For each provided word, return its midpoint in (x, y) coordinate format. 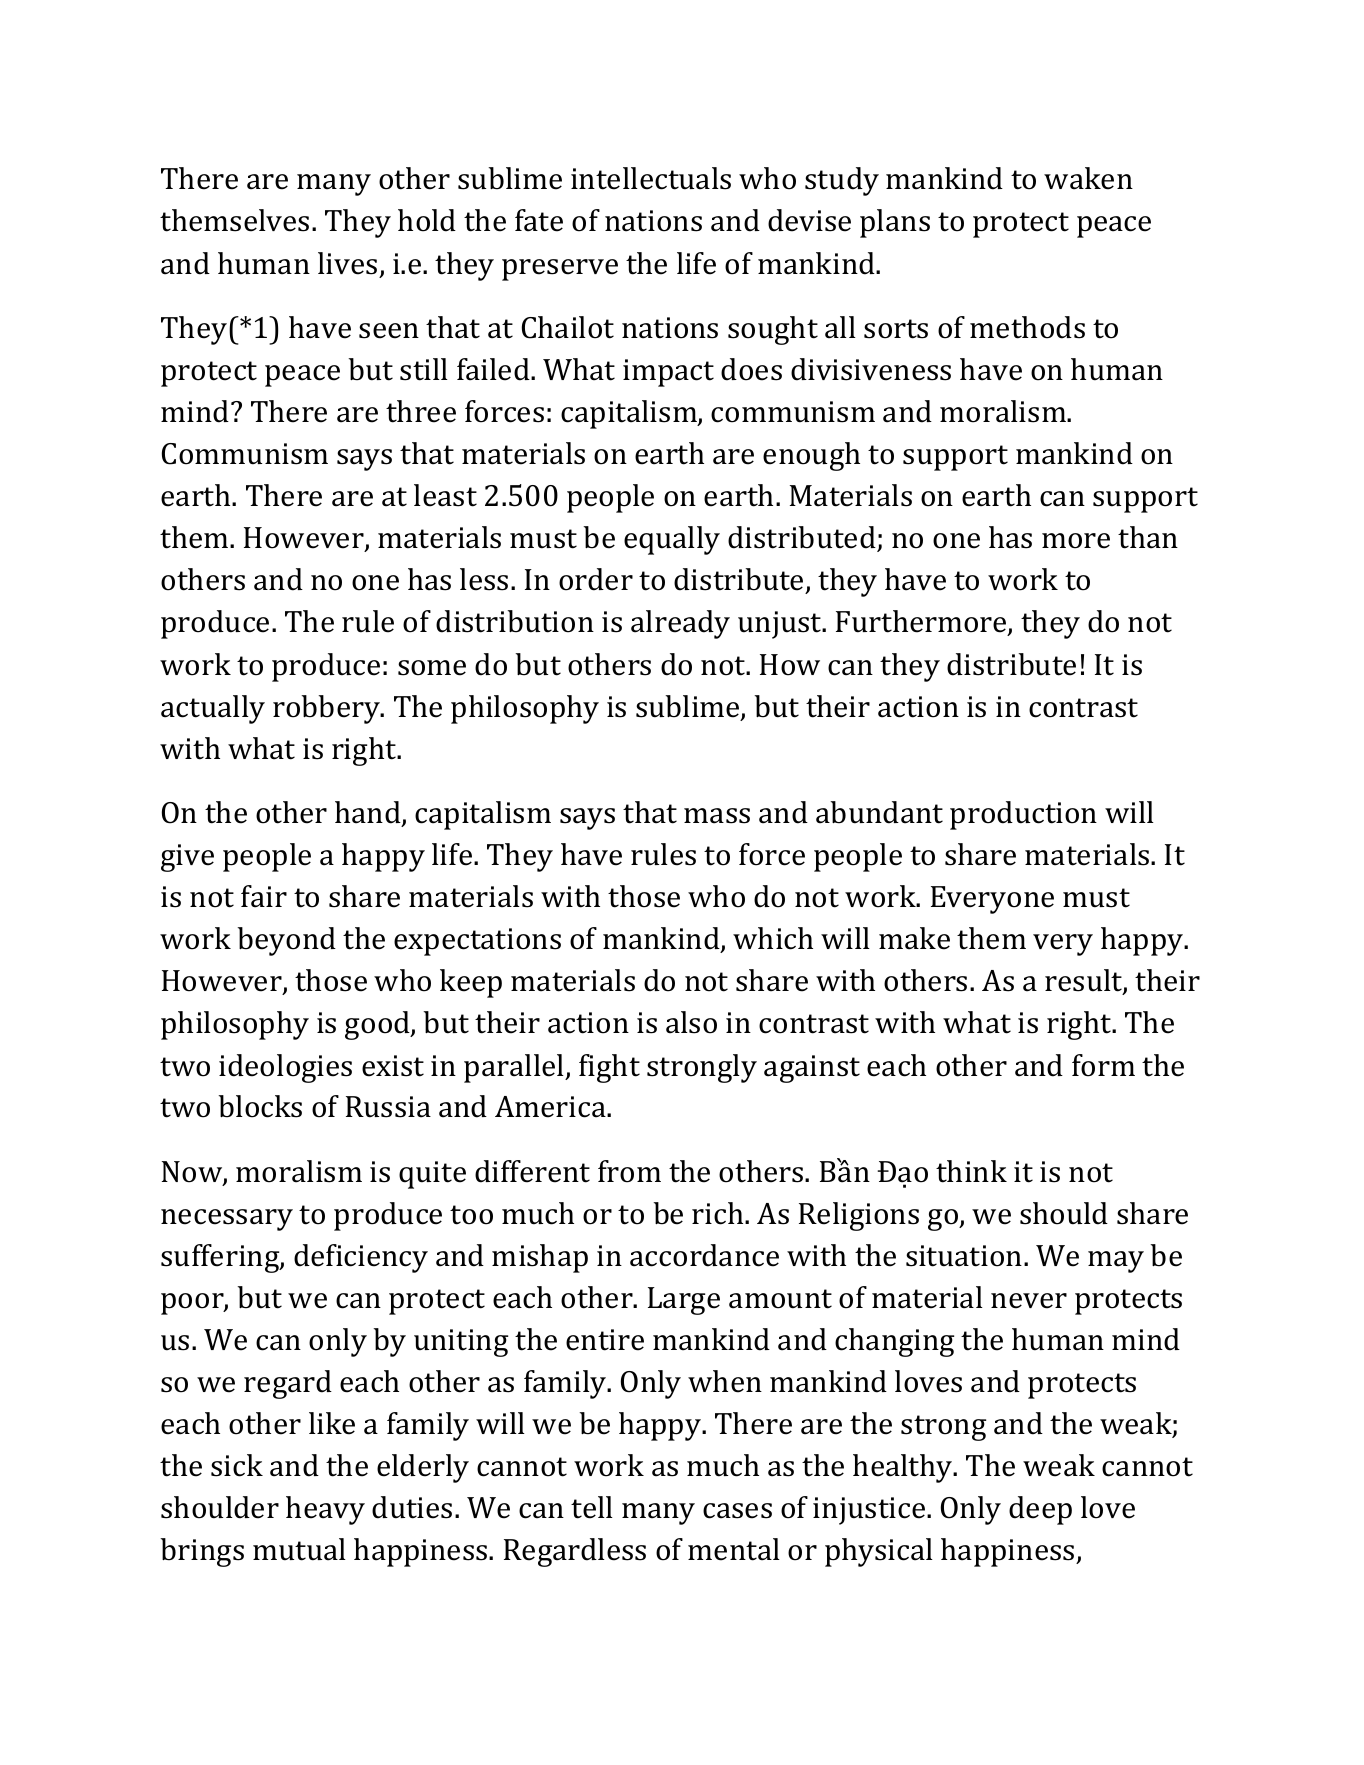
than (1148, 537)
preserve (560, 270)
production (1023, 815)
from (629, 1171)
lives (347, 263)
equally (672, 540)
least (445, 495)
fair (264, 896)
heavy (325, 1510)
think (971, 1171)
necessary (227, 1220)
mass (717, 816)
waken (1088, 178)
